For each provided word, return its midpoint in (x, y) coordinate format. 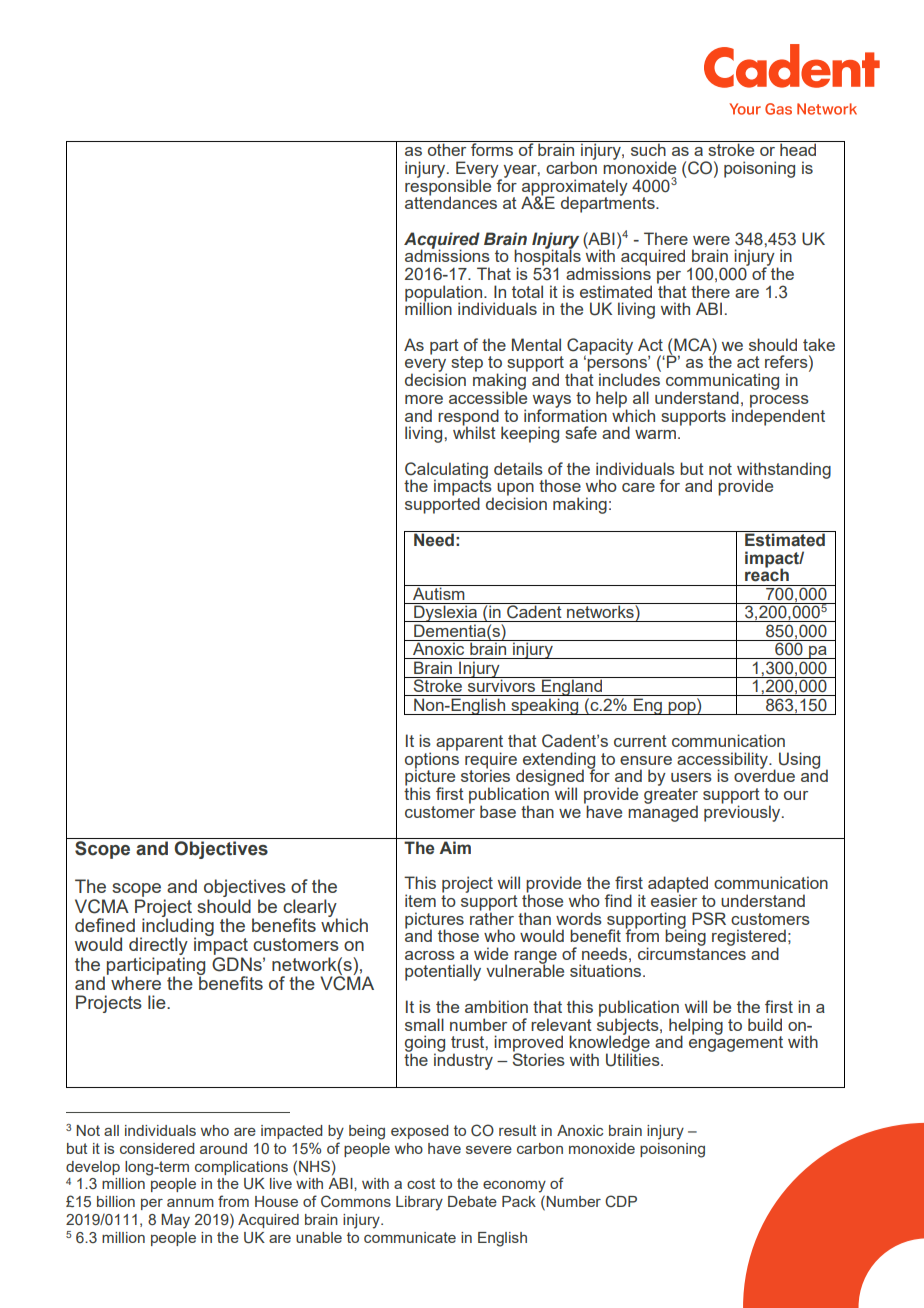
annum (190, 1203)
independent (778, 416)
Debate (472, 1201)
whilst (474, 432)
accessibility (723, 761)
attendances (451, 201)
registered (749, 938)
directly (158, 947)
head (798, 148)
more (424, 399)
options (432, 760)
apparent (469, 744)
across (430, 955)
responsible (449, 187)
